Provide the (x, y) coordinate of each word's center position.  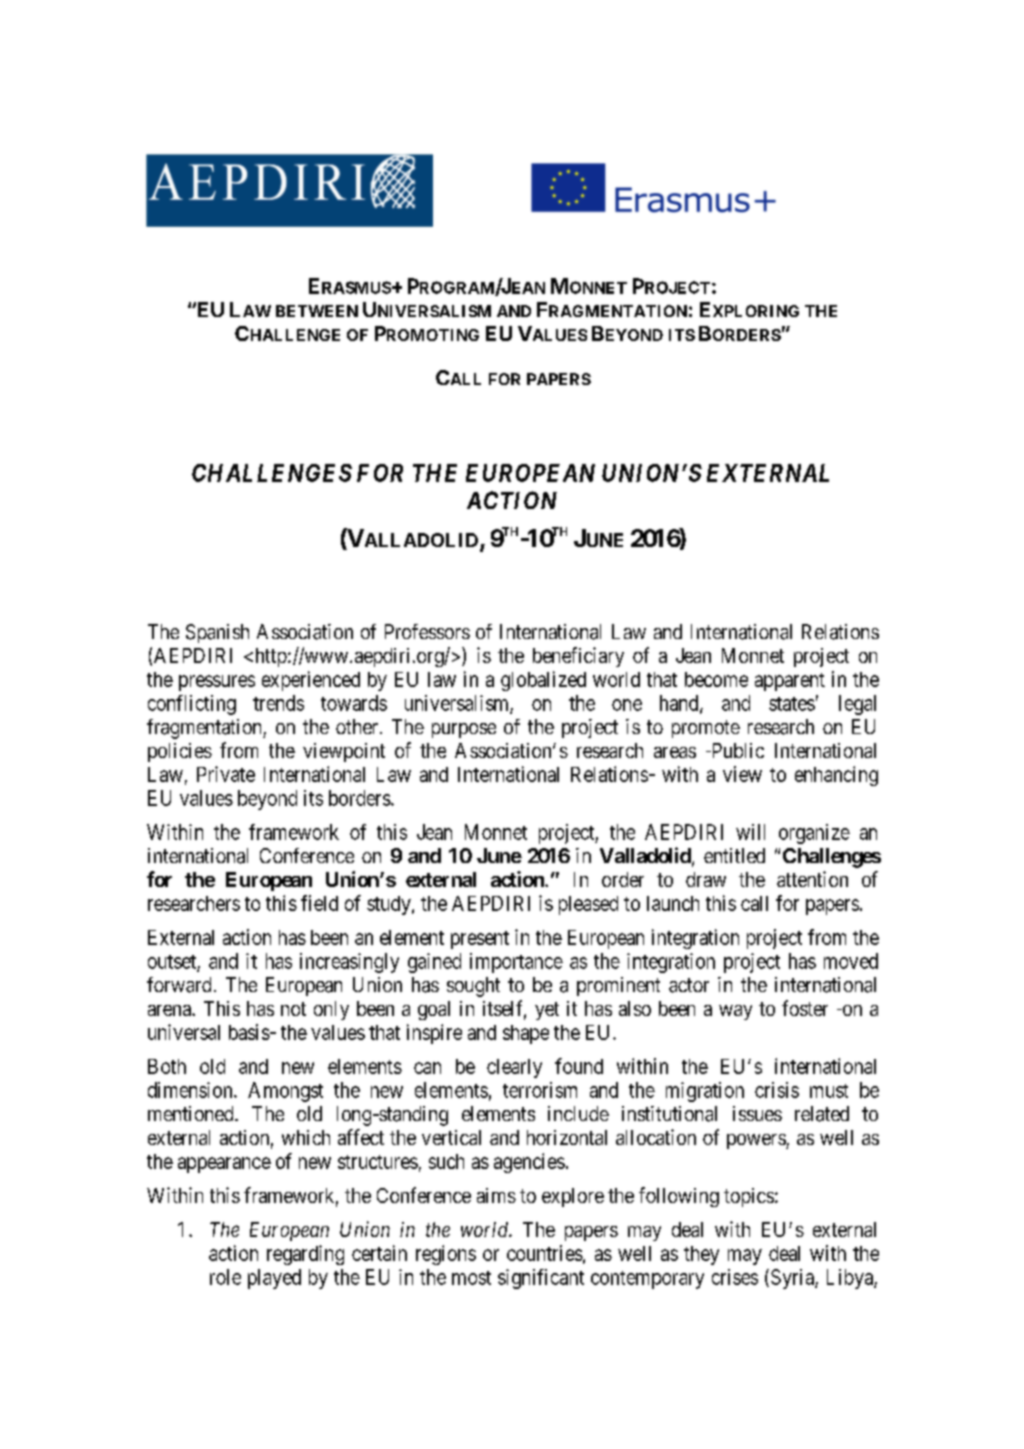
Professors (427, 631)
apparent (790, 682)
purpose (464, 730)
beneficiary (578, 657)
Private (226, 774)
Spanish (217, 633)
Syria (793, 1279)
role (225, 1277)
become (716, 679)
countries (545, 1253)
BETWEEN (317, 311)
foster (805, 1008)
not (293, 1009)
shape (526, 1034)
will (750, 832)
